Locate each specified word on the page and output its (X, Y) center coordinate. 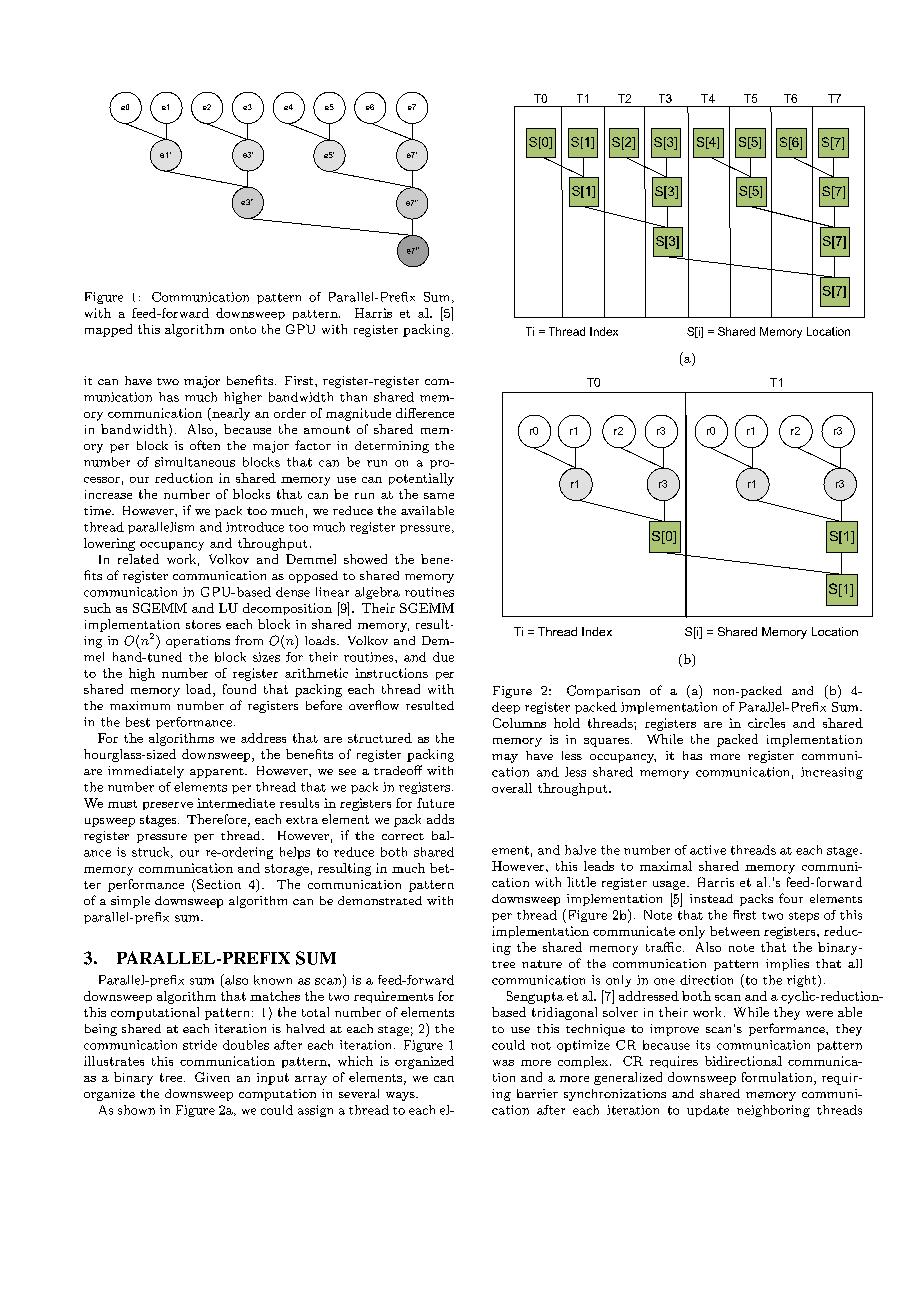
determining (392, 447)
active (708, 850)
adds (440, 819)
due (443, 657)
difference (425, 413)
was (503, 1063)
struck (152, 852)
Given (212, 1077)
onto (243, 330)
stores (203, 624)
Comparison (603, 691)
